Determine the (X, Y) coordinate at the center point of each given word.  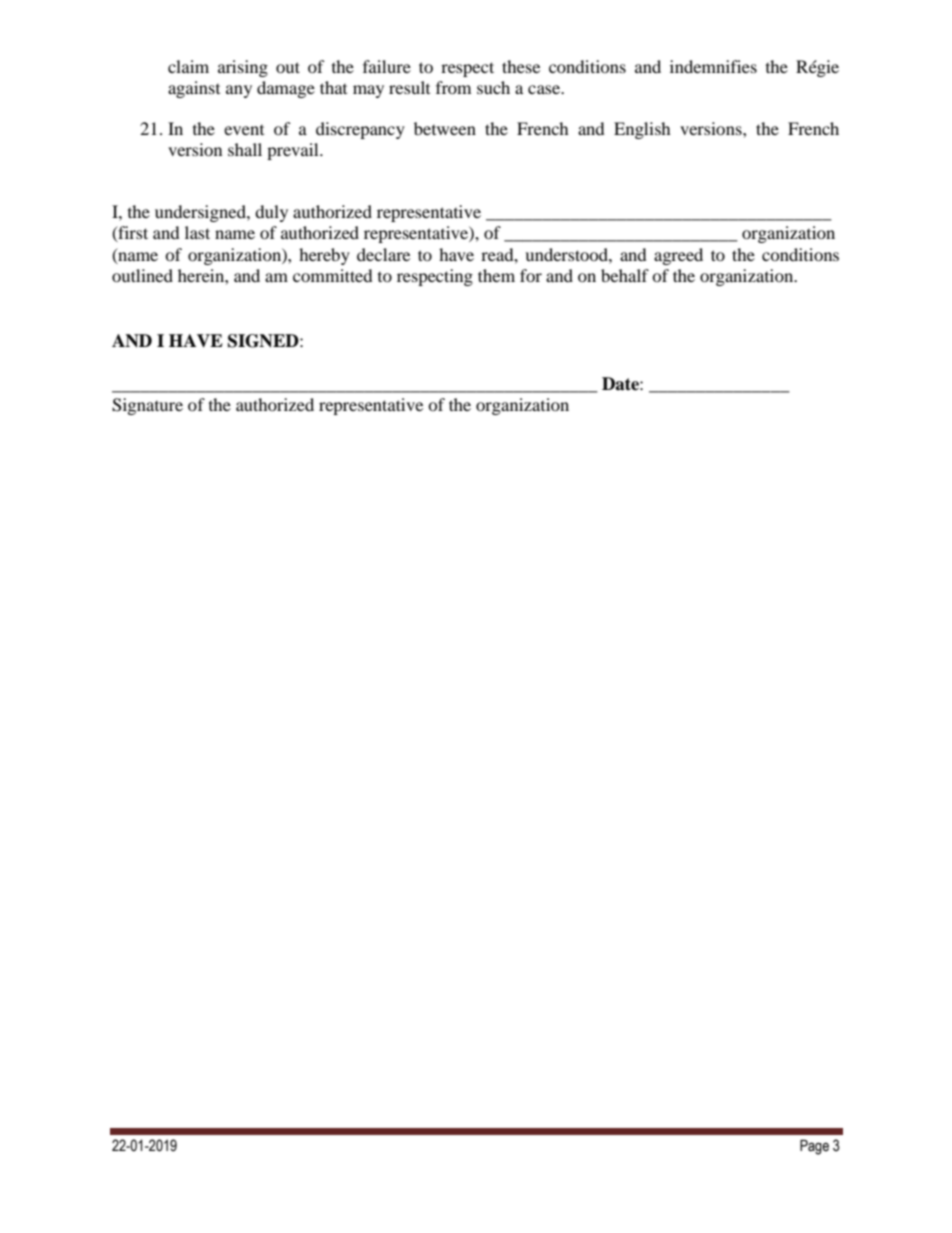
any (239, 91)
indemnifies (713, 66)
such (493, 87)
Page (814, 1147)
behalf (625, 275)
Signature (147, 406)
